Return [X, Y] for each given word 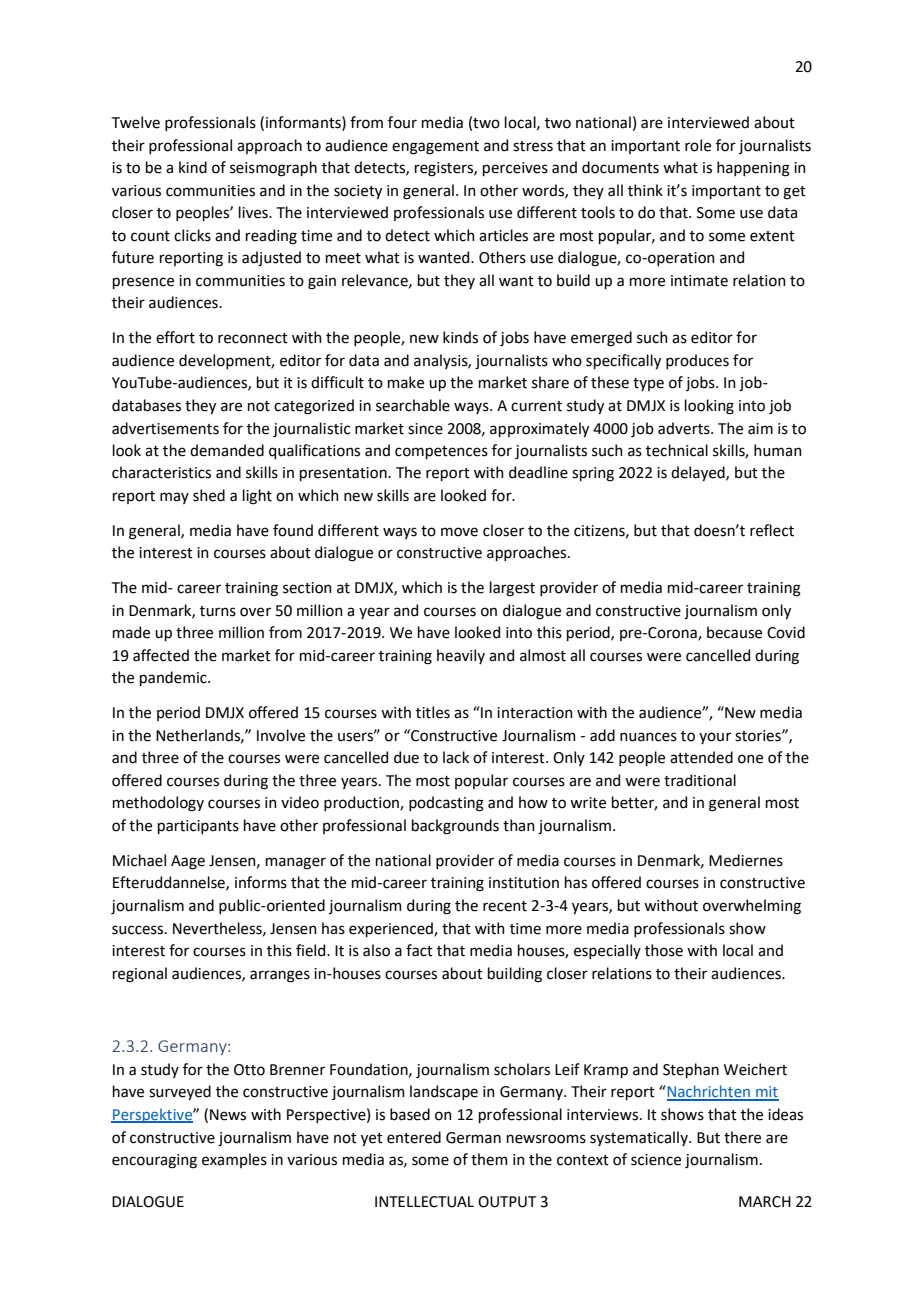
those [664, 950]
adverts [685, 428]
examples [234, 1160]
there [742, 1137]
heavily [461, 656]
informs [261, 882]
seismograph [273, 169]
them [489, 1159]
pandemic [174, 678]
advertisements [165, 428]
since [425, 429]
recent [505, 906]
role [698, 145]
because [734, 632]
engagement [435, 148]
